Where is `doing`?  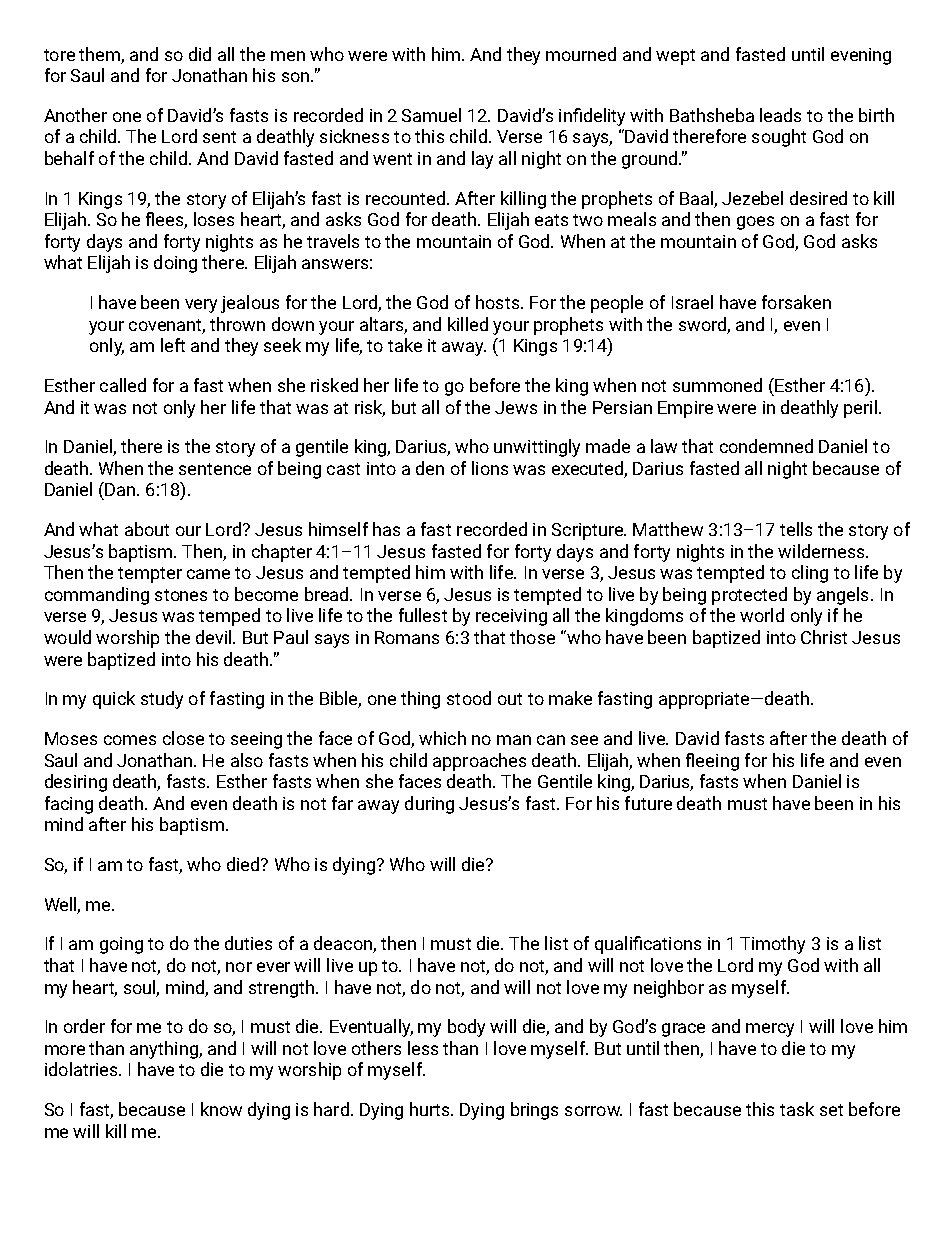 doing is located at coordinates (175, 264).
